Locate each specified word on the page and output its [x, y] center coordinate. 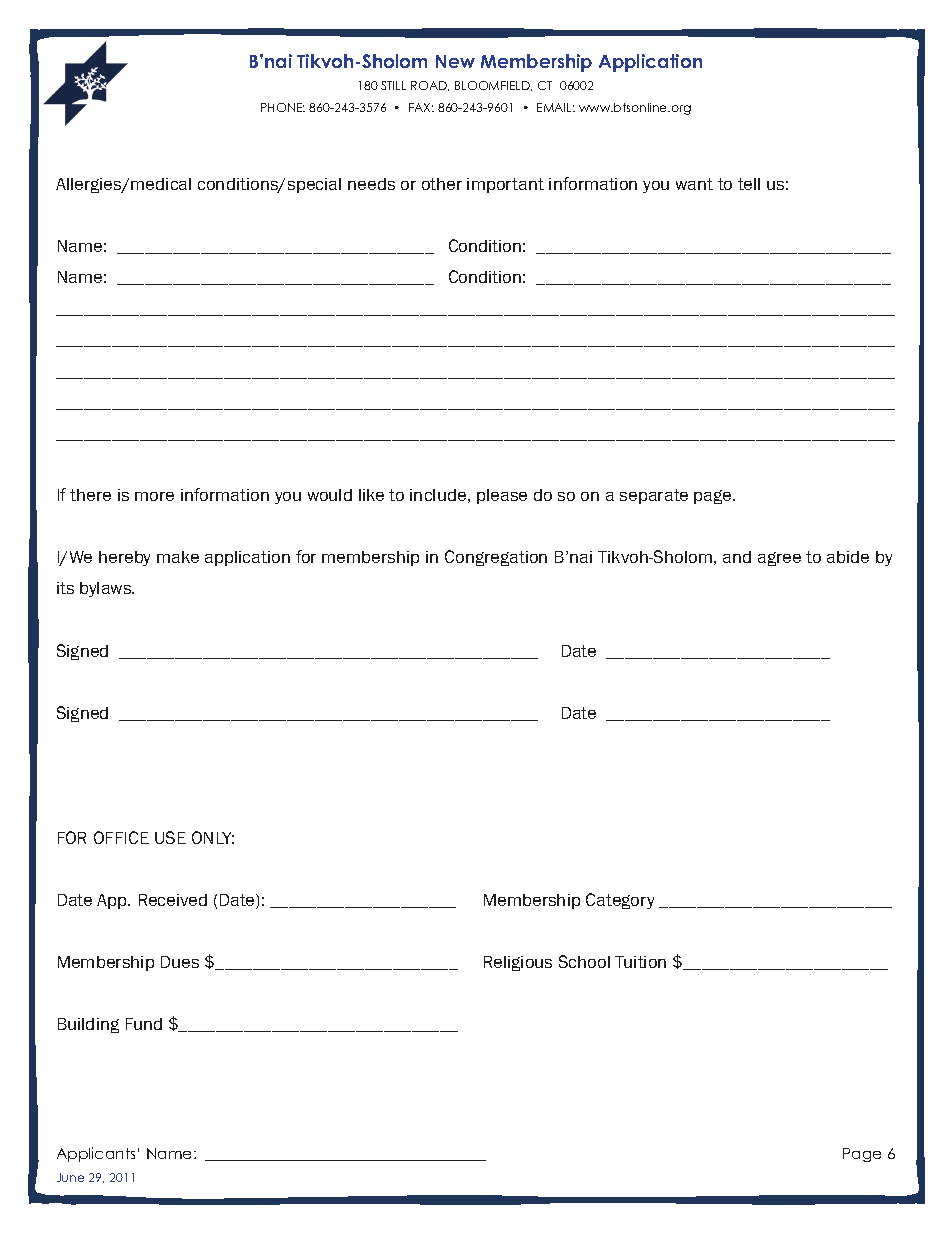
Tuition [640, 962]
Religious [518, 963]
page [714, 497]
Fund [144, 1024]
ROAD [430, 86]
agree [779, 559]
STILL [393, 85]
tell [749, 184]
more [154, 496]
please [502, 496]
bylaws [107, 589]
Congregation [496, 558]
